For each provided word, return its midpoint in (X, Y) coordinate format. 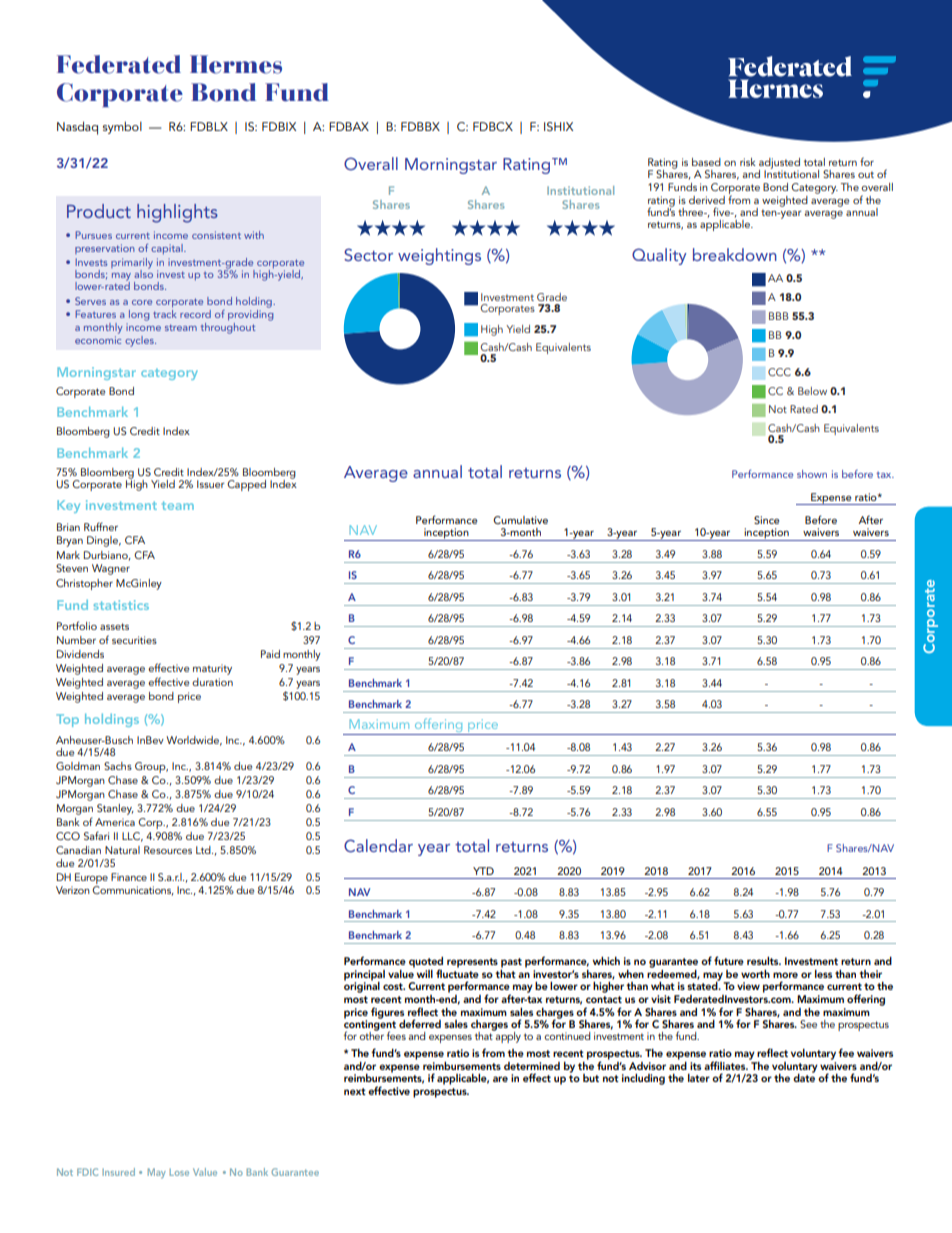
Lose (179, 1172)
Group (151, 767)
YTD (483, 871)
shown (812, 474)
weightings (439, 256)
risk (748, 162)
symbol (122, 127)
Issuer (210, 484)
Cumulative (520, 520)
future (729, 960)
